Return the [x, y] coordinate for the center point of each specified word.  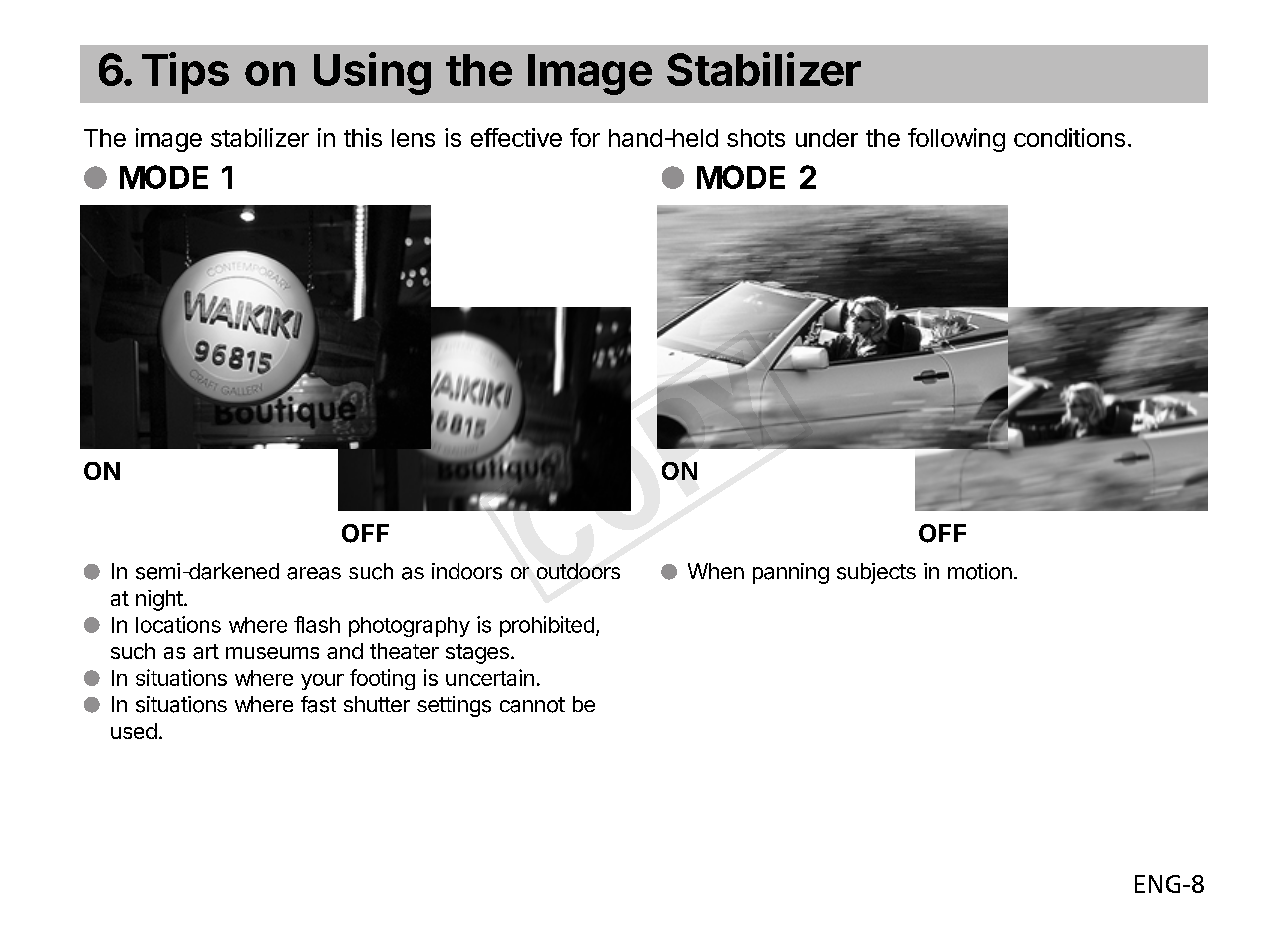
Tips [185, 73]
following [956, 140]
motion [980, 571]
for [585, 137]
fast [318, 704]
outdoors [578, 571]
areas [314, 573]
